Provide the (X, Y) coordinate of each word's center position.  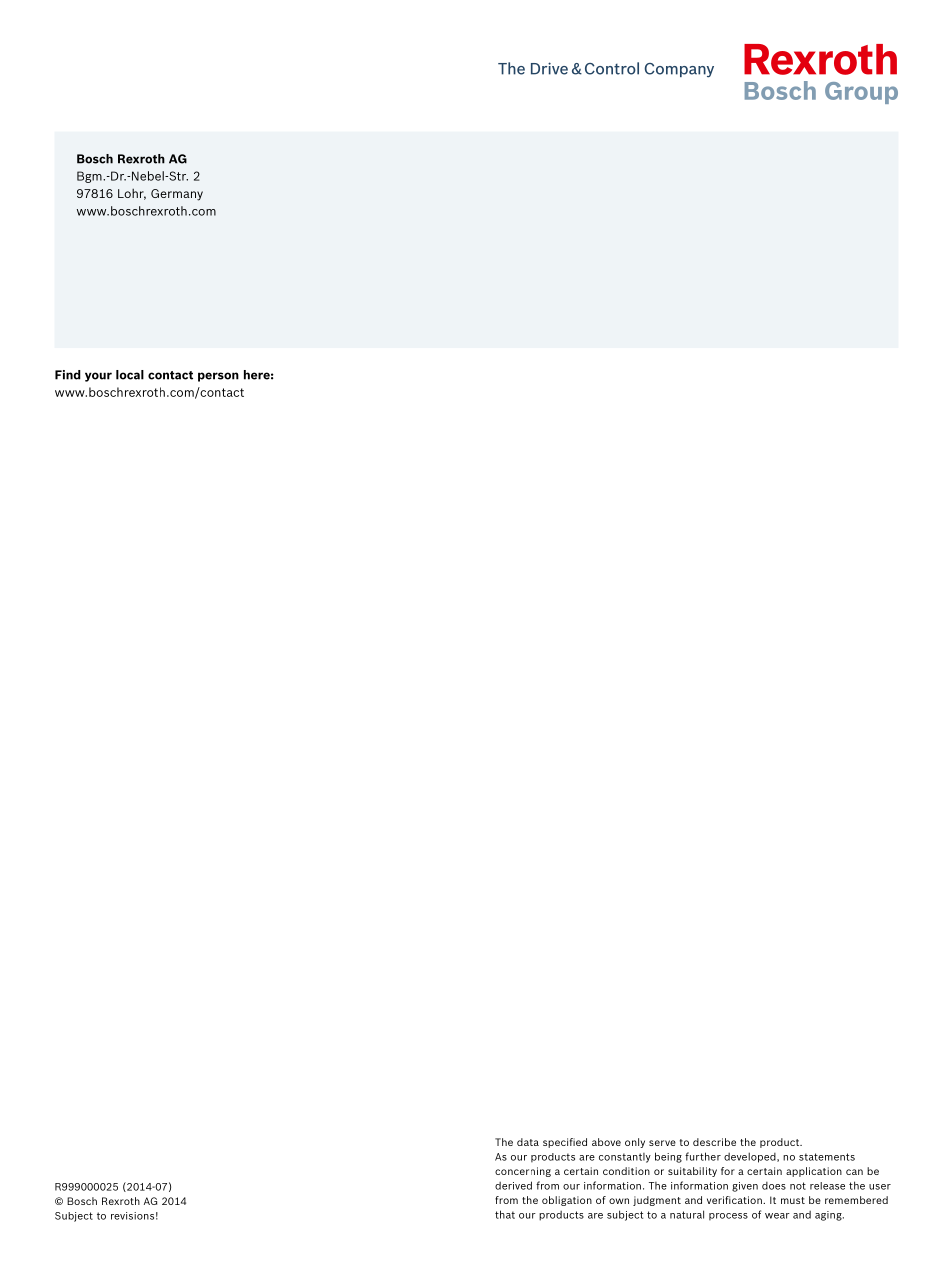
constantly (625, 1158)
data (528, 1142)
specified (565, 1143)
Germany (177, 195)
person (218, 377)
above (606, 1142)
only (635, 1143)
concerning (523, 1172)
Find (68, 375)
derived (513, 1185)
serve (662, 1143)
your (98, 377)
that (505, 1214)
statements (827, 1157)
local (130, 375)
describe (714, 1142)
